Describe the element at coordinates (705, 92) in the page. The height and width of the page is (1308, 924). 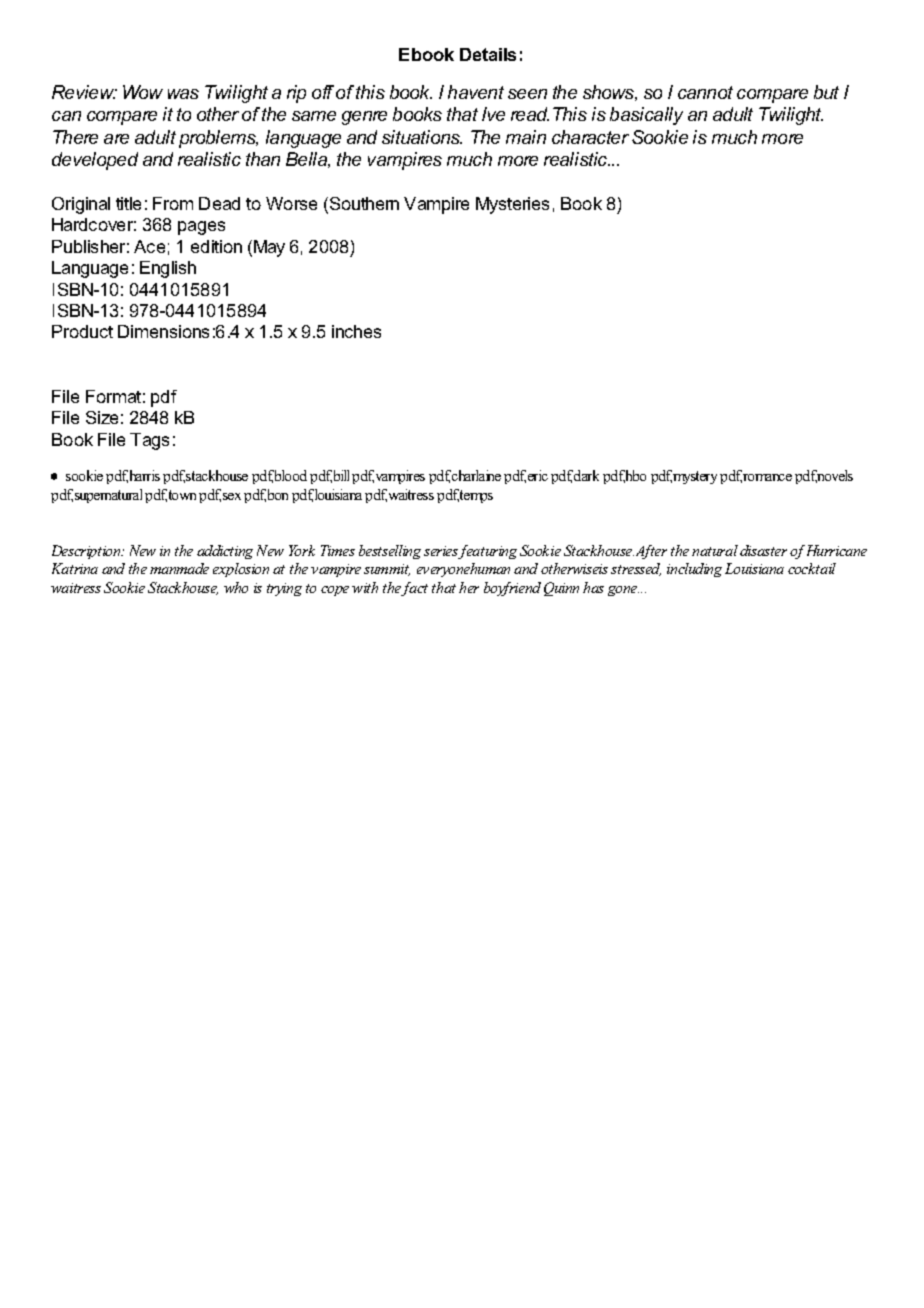
I see `cannot` at that location.
